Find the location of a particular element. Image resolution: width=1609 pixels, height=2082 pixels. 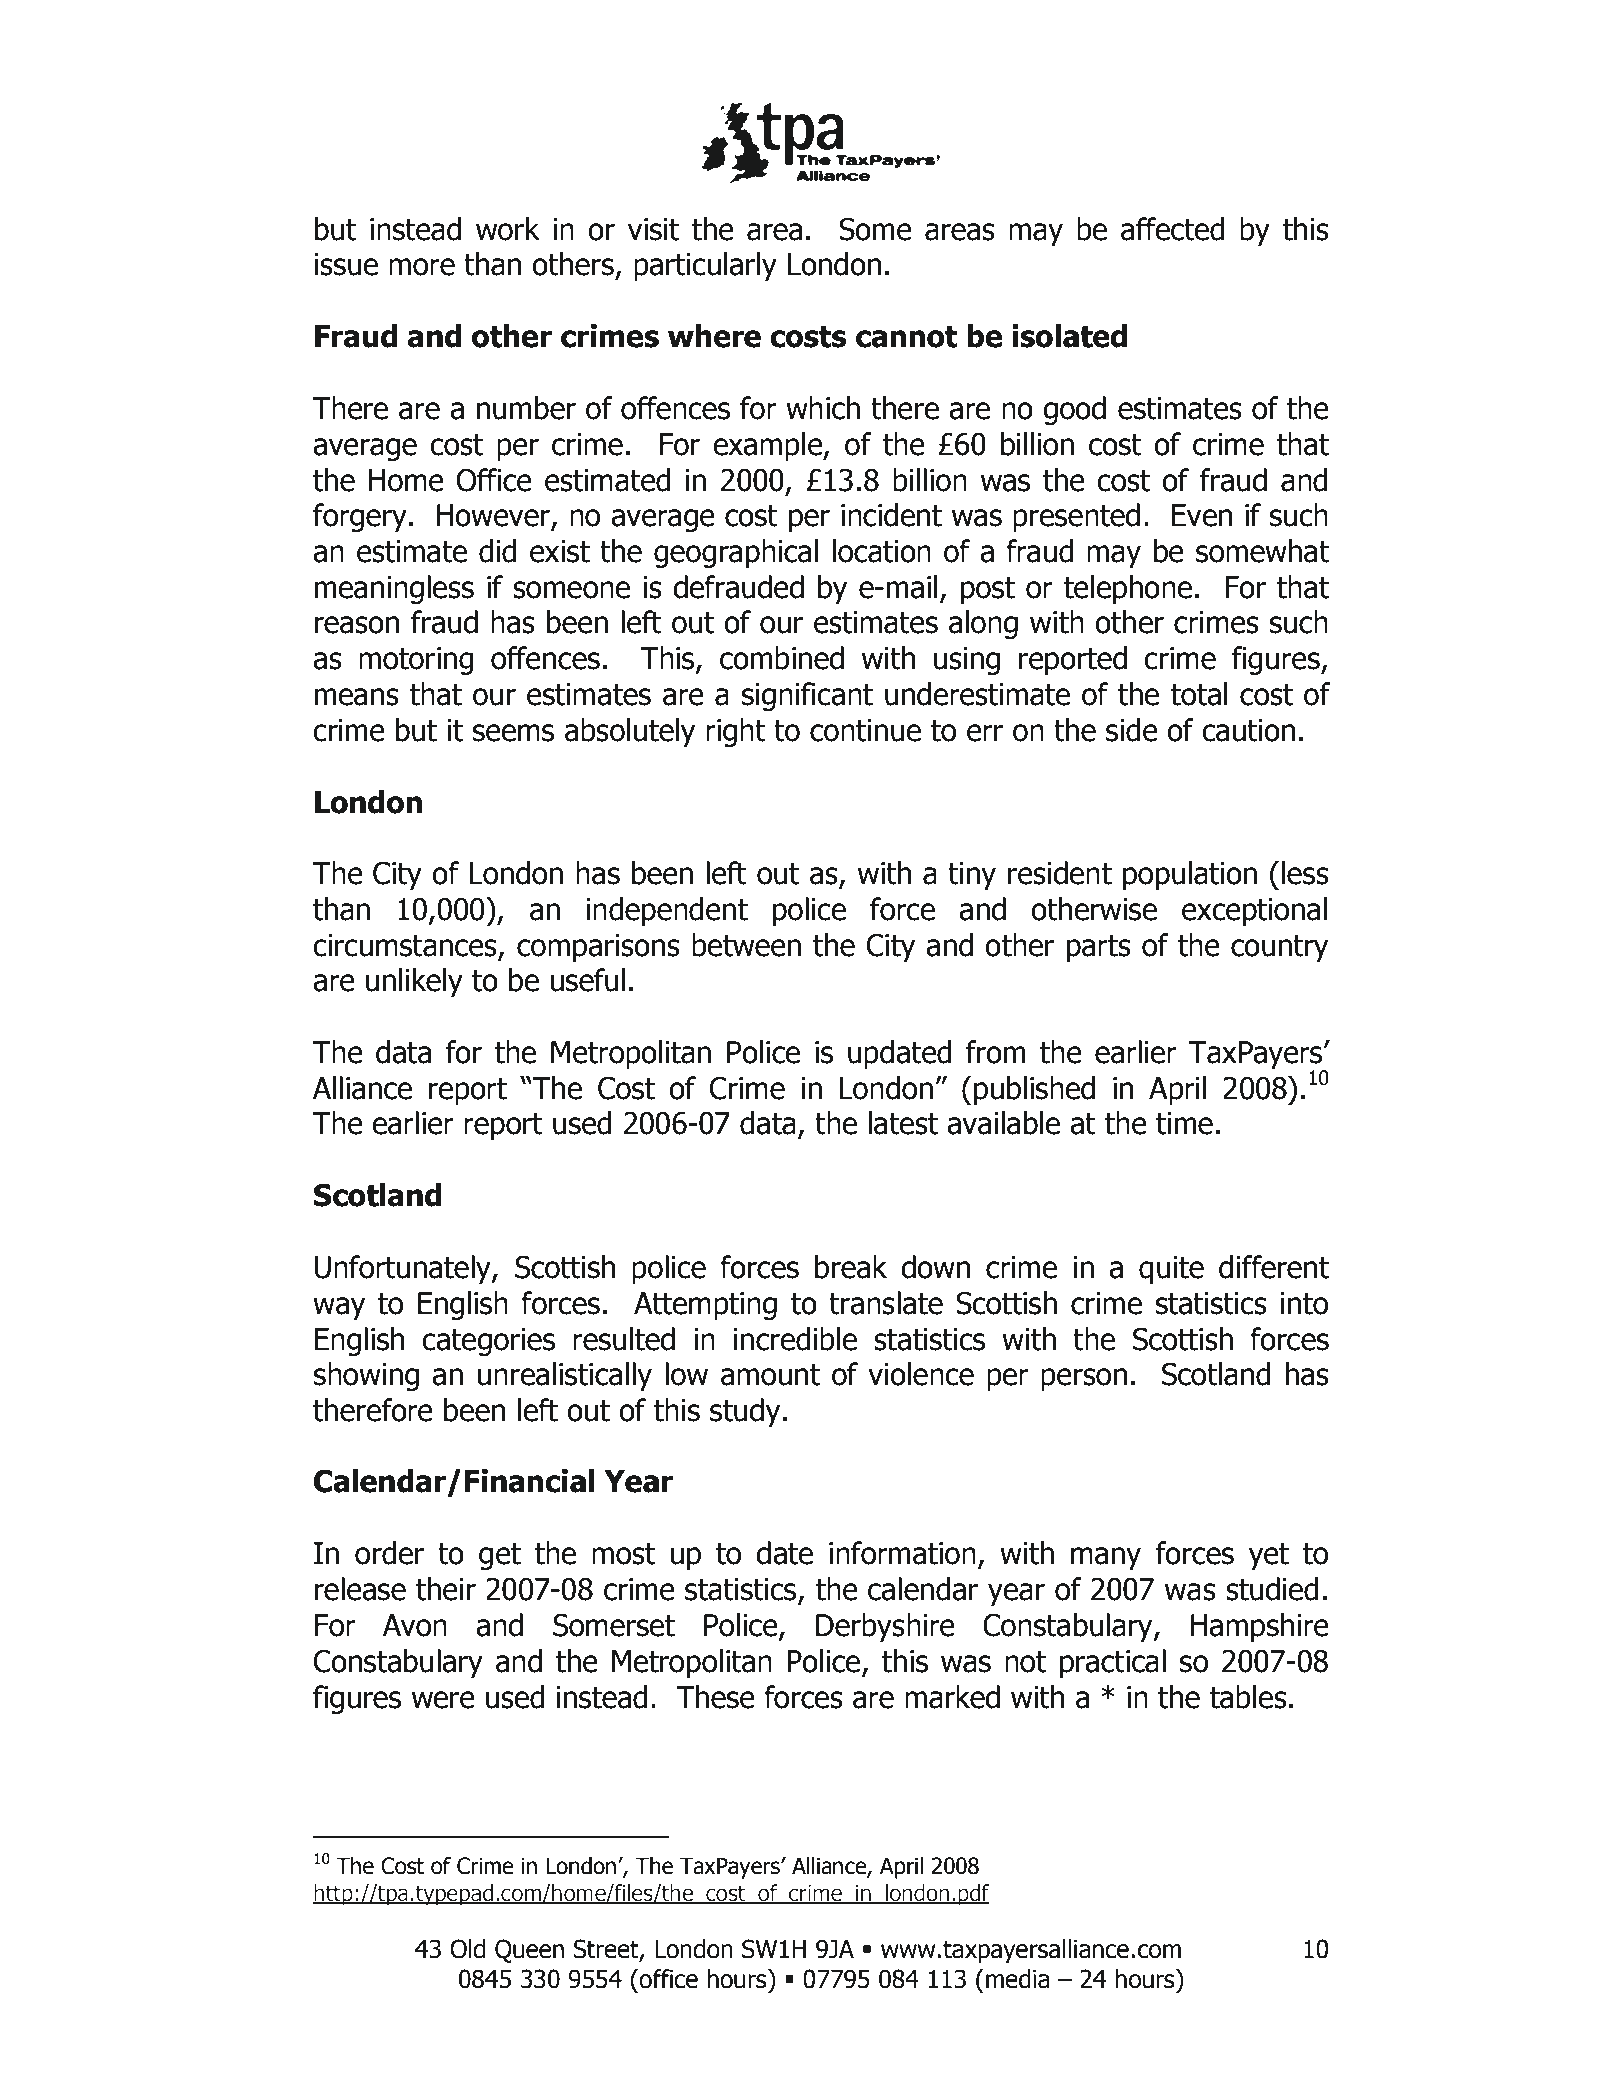

media is located at coordinates (1017, 1979).
